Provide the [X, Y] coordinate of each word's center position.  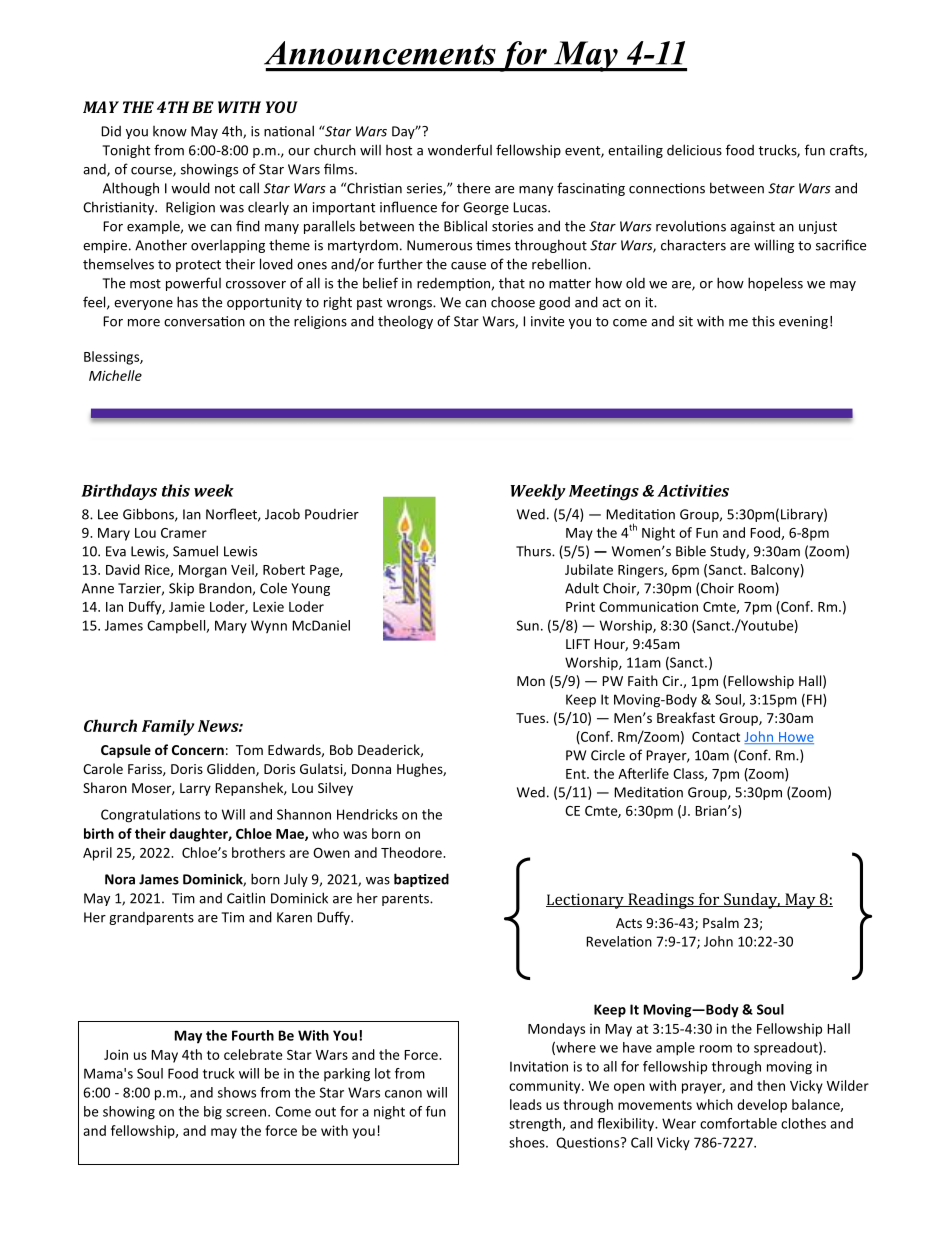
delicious [694, 150]
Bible [691, 551]
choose [513, 302]
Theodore [412, 852]
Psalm [721, 922]
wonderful [460, 150]
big [213, 1113]
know [170, 131]
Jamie [187, 606]
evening [803, 322]
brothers [258, 852]
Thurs [534, 551]
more [144, 323]
